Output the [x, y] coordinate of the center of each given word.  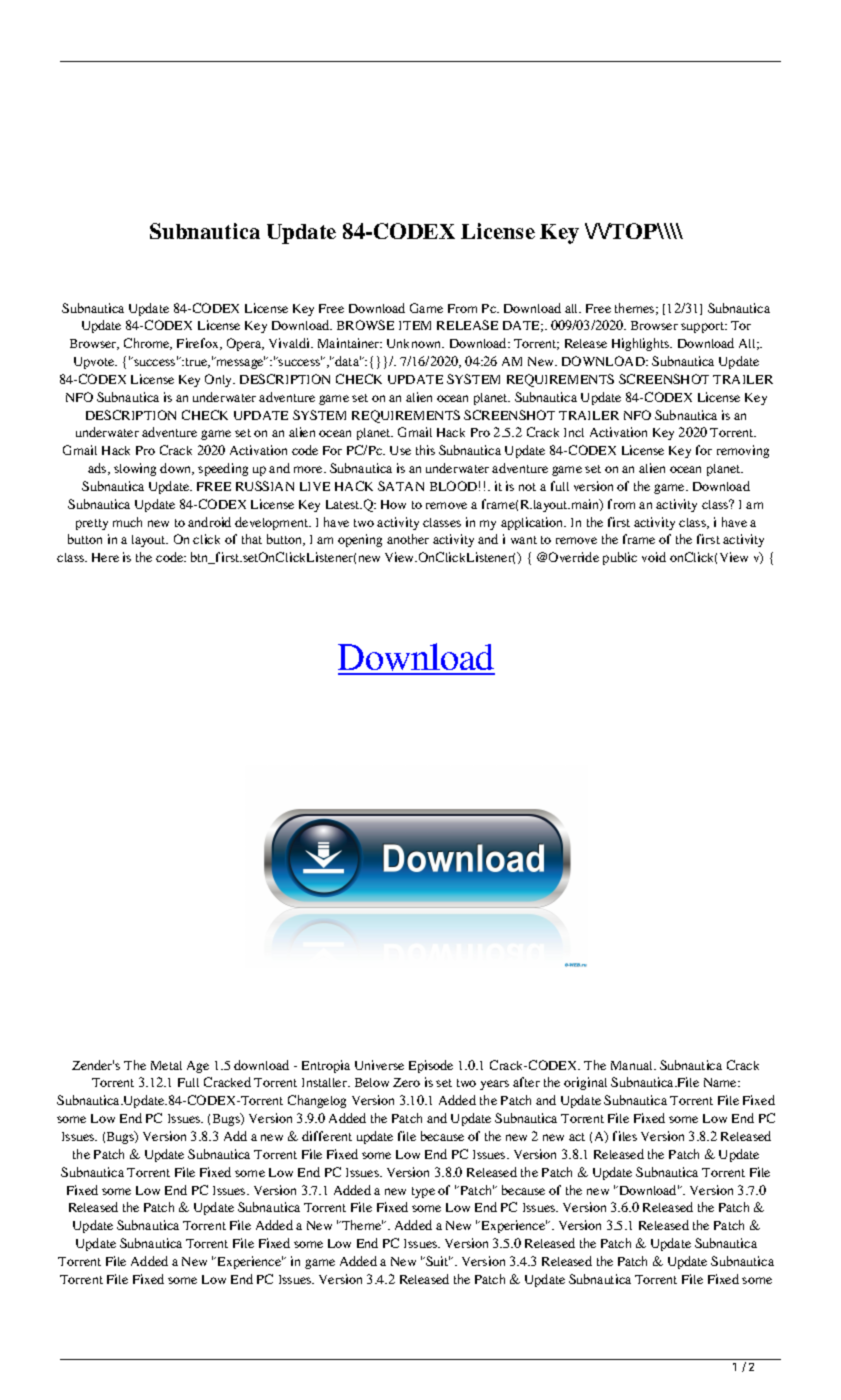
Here [105, 557]
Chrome [148, 344]
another [408, 539]
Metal [166, 1065]
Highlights [642, 344]
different [327, 1136]
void [654, 557]
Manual [633, 1065]
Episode [431, 1066]
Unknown [415, 343]
